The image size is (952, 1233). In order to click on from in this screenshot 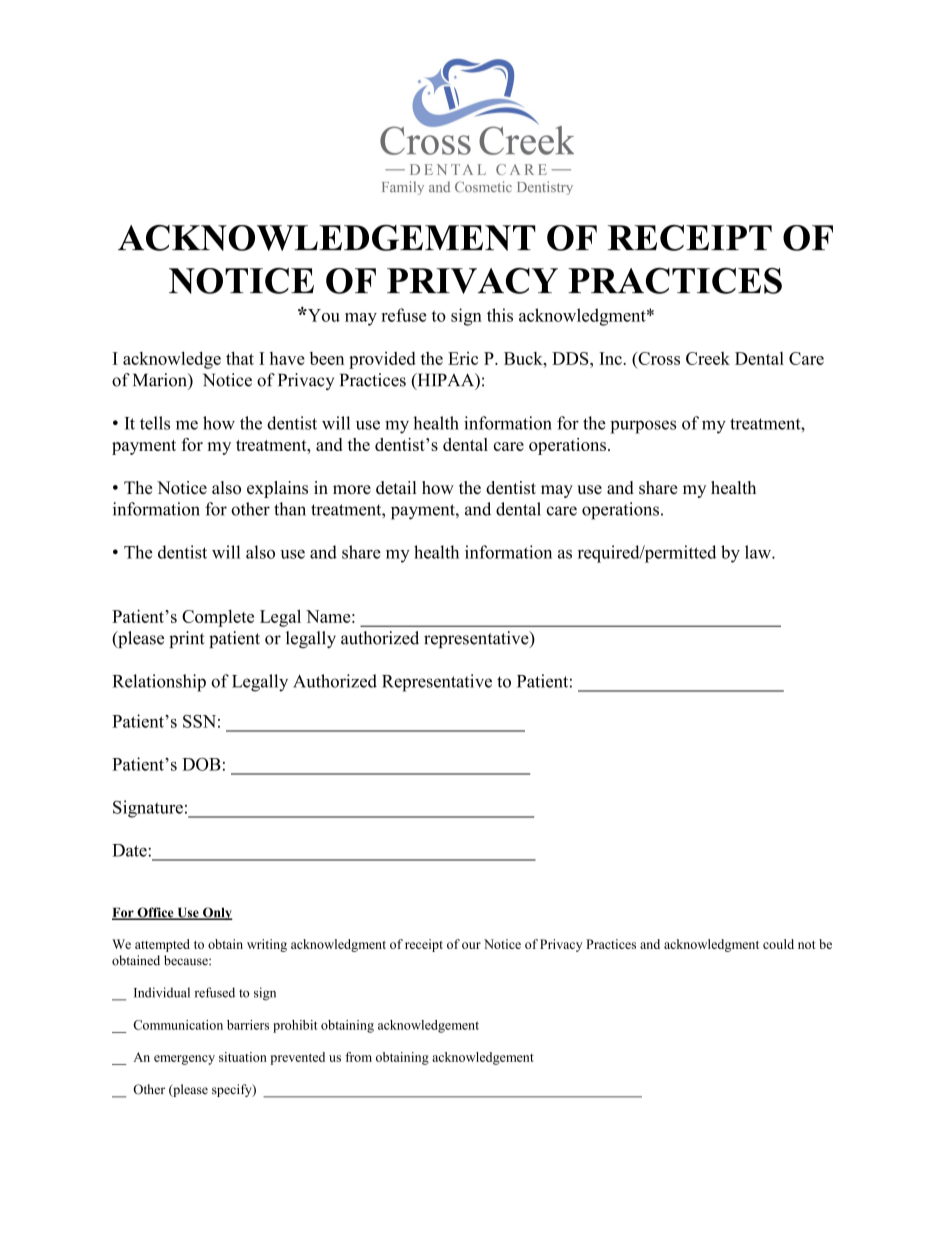, I will do `click(358, 1057)`.
